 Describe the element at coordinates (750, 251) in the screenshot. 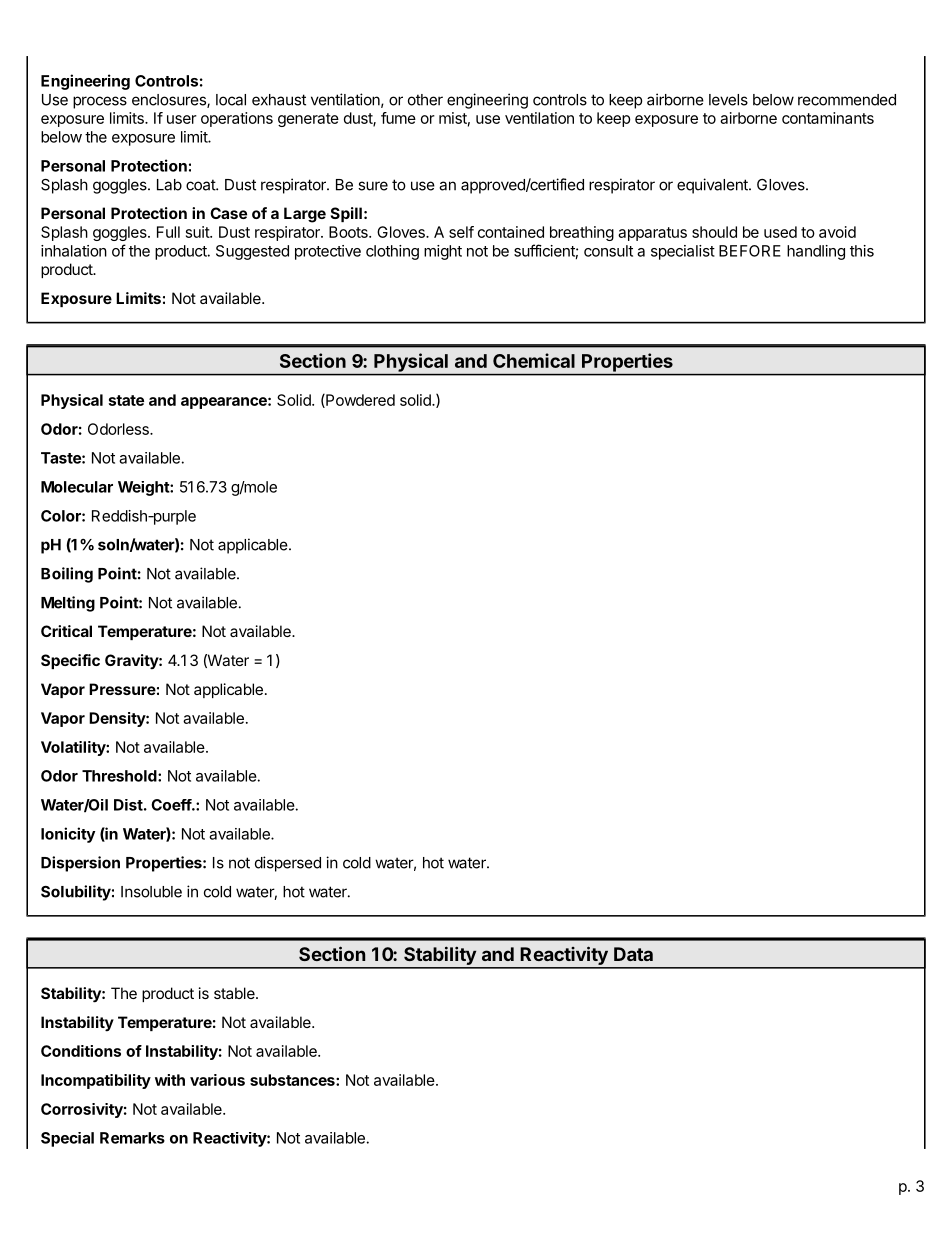

I see `BEFORE` at that location.
